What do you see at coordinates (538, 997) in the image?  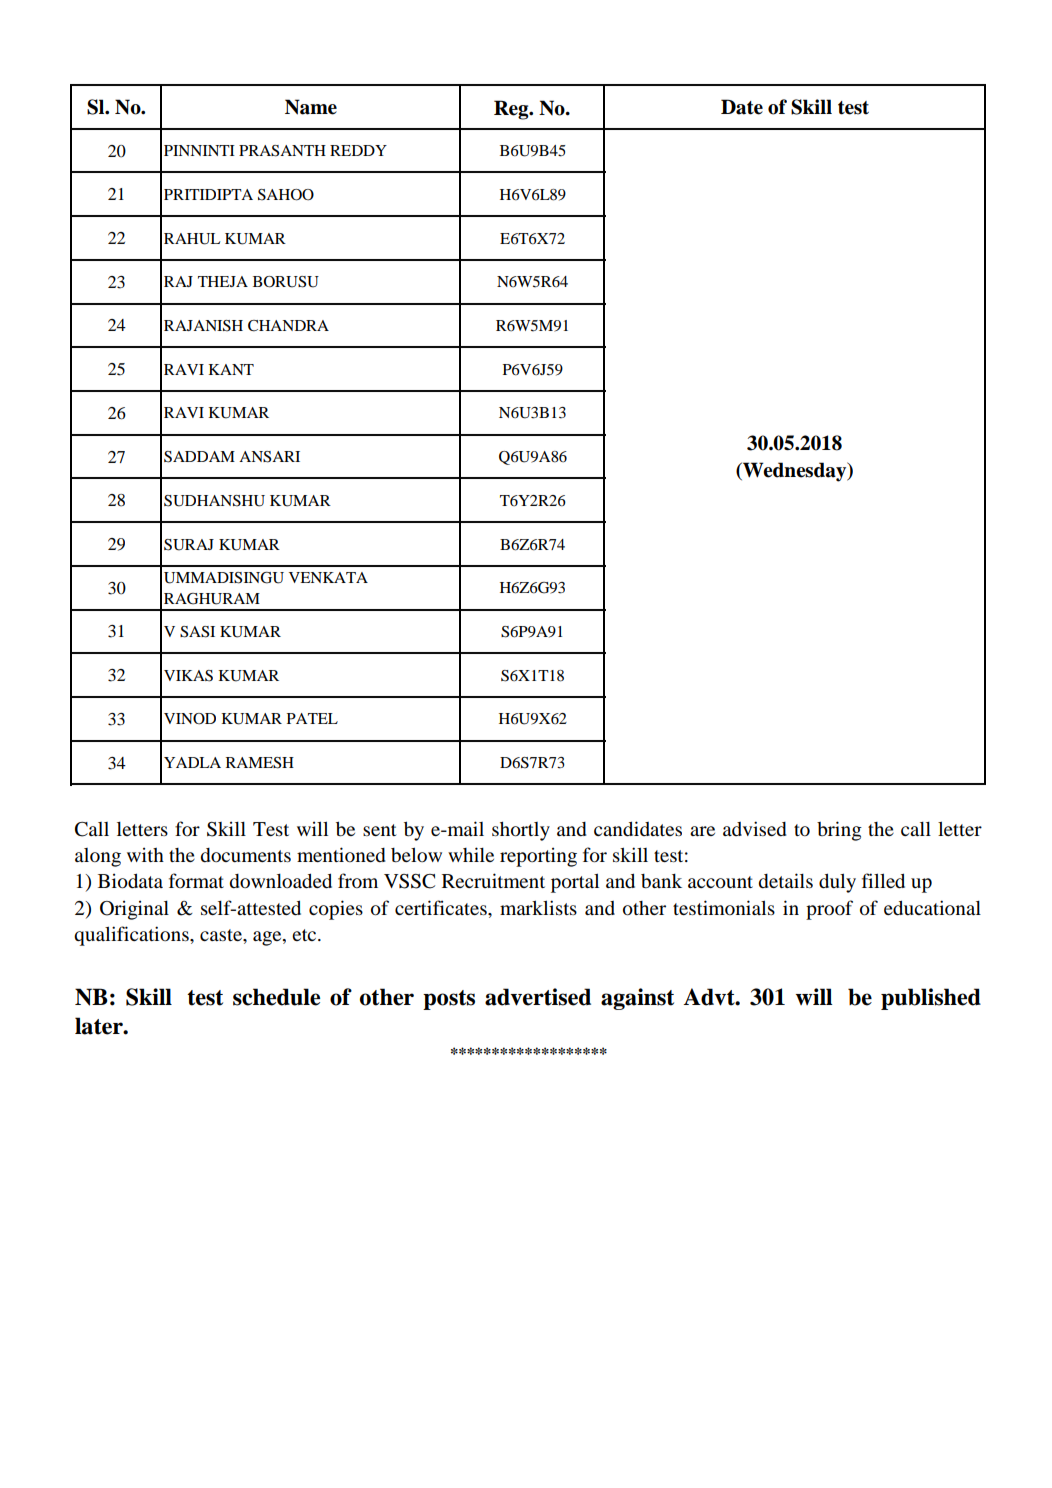 I see `advertised` at bounding box center [538, 997].
